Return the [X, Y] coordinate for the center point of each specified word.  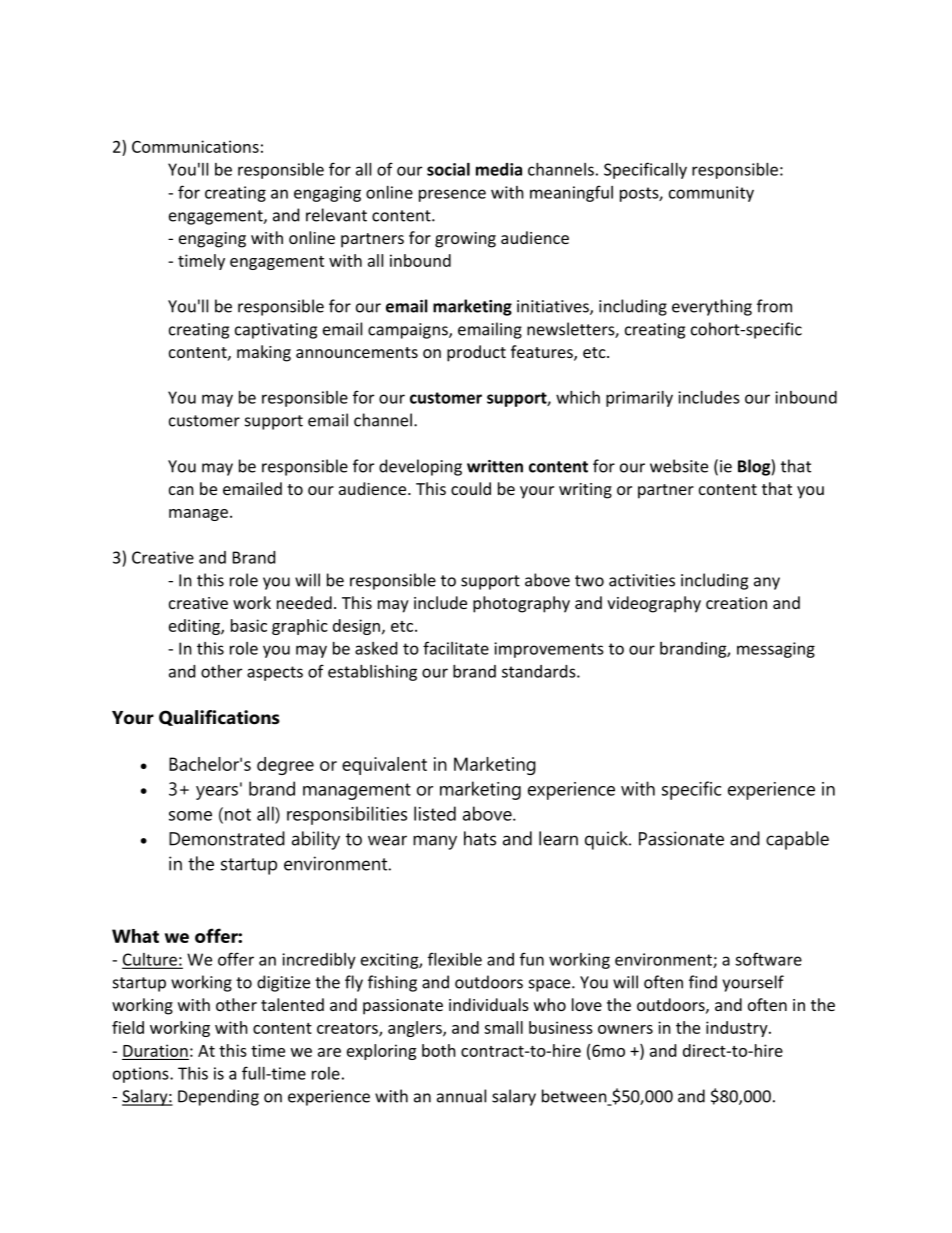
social [448, 169]
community [711, 194]
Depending [218, 1097]
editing [195, 627]
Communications [195, 146]
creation [736, 603]
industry [738, 1029]
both [439, 1050]
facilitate [456, 648]
